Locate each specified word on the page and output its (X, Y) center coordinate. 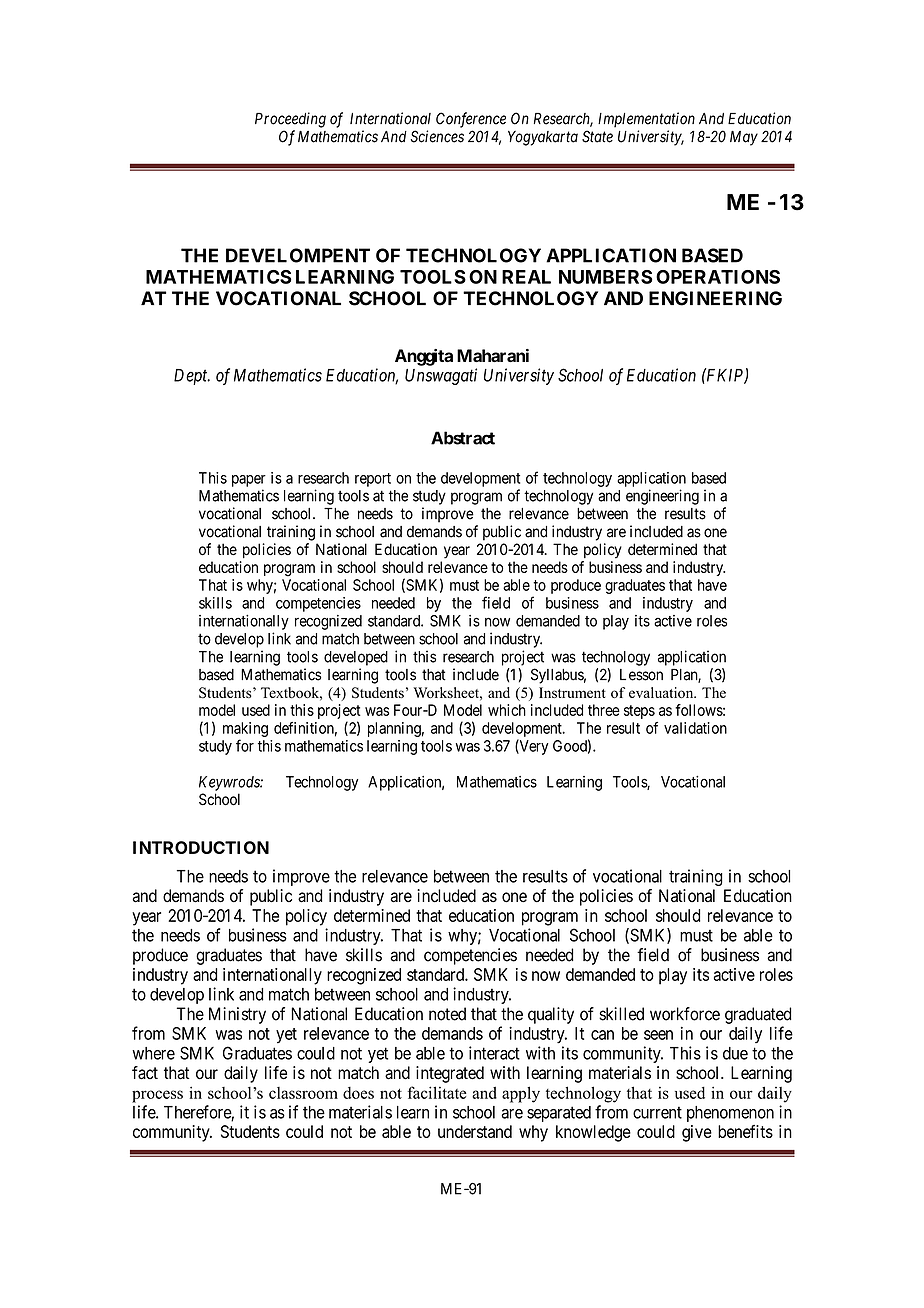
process (157, 1096)
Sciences (437, 136)
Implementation (646, 120)
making (245, 729)
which (507, 710)
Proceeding (290, 120)
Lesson (641, 675)
